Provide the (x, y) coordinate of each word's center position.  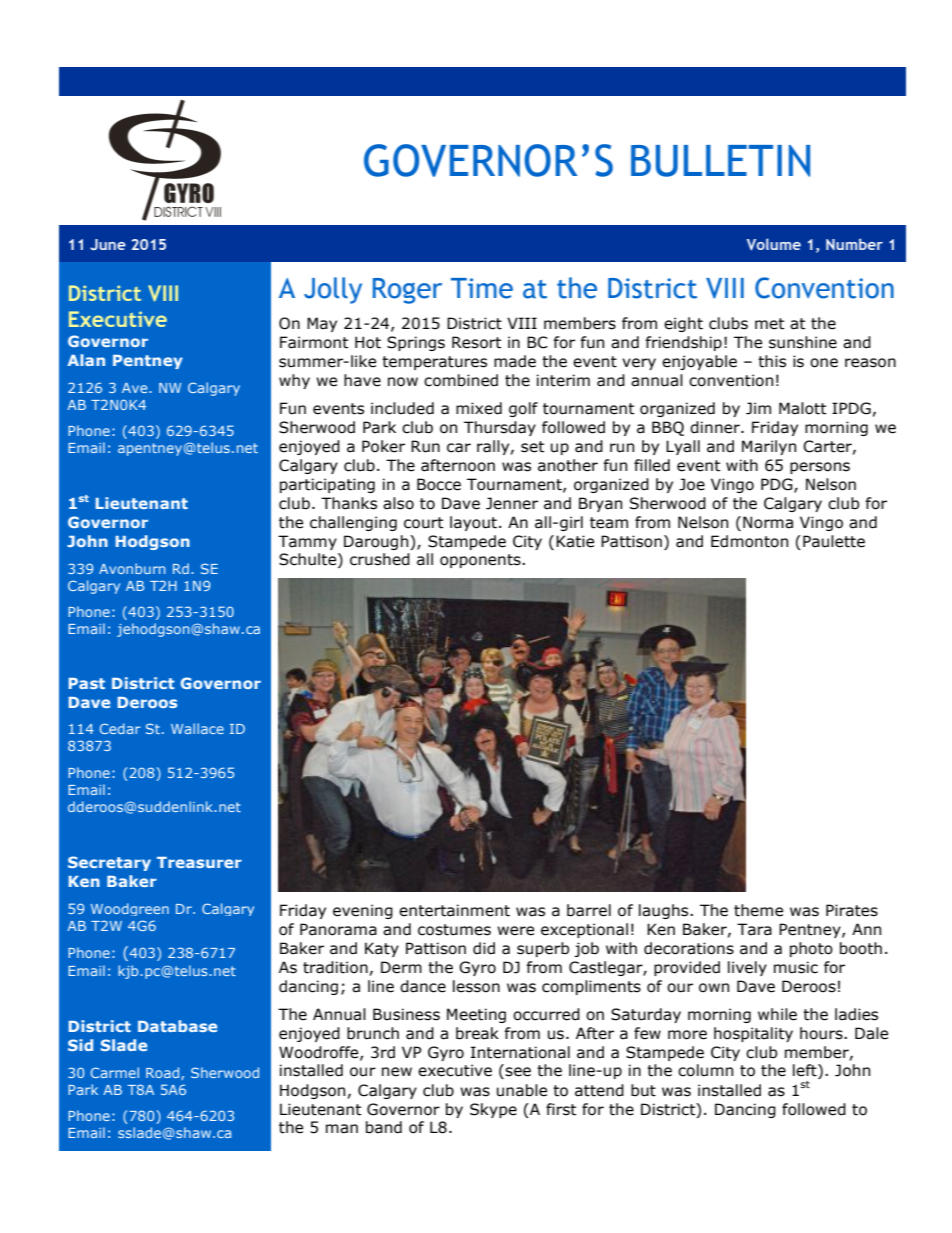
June (108, 244)
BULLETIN (720, 161)
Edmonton (749, 541)
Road (164, 1073)
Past (87, 683)
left (806, 1071)
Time (482, 288)
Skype (493, 1110)
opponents (481, 561)
